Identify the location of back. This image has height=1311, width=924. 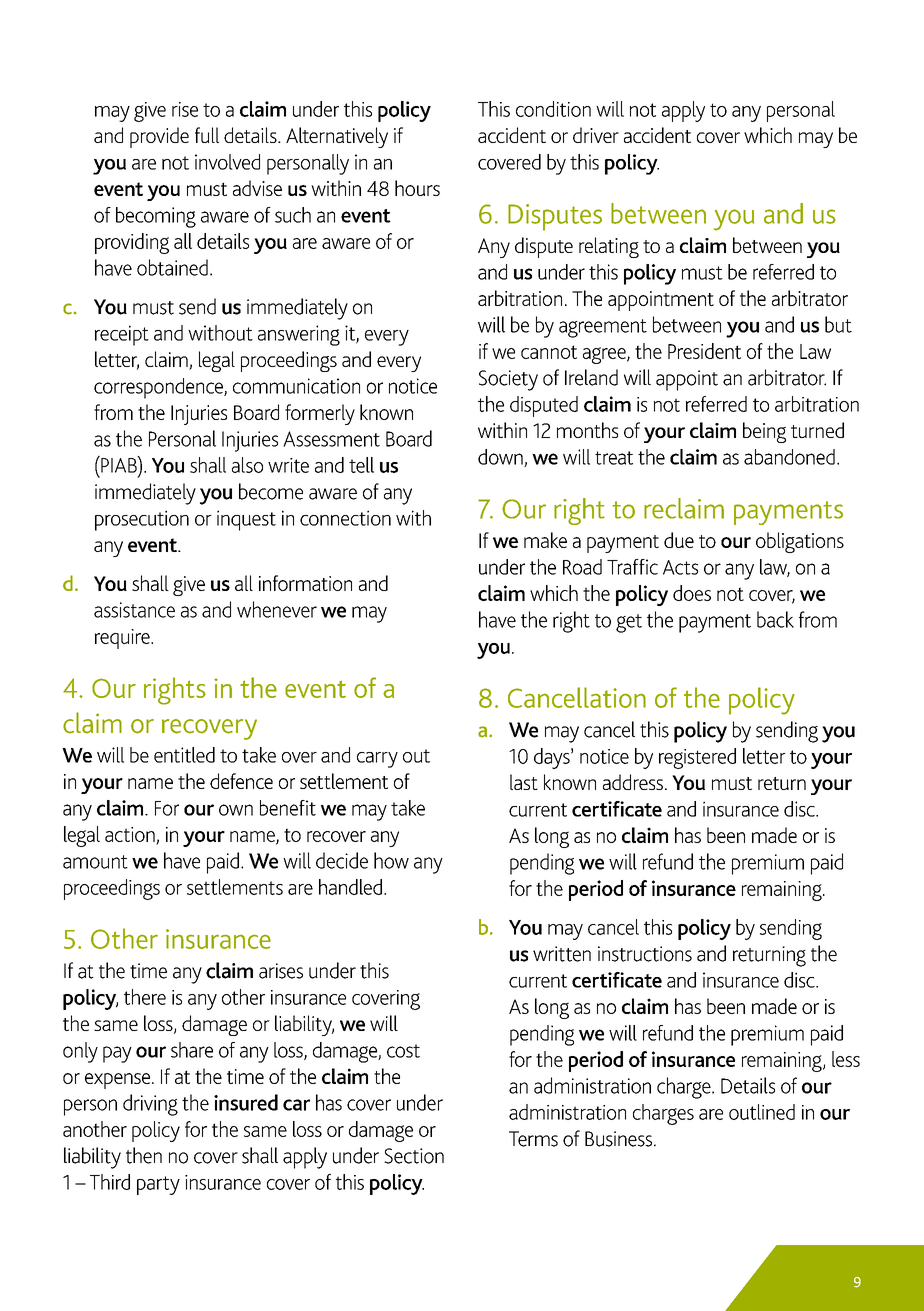
(775, 619).
